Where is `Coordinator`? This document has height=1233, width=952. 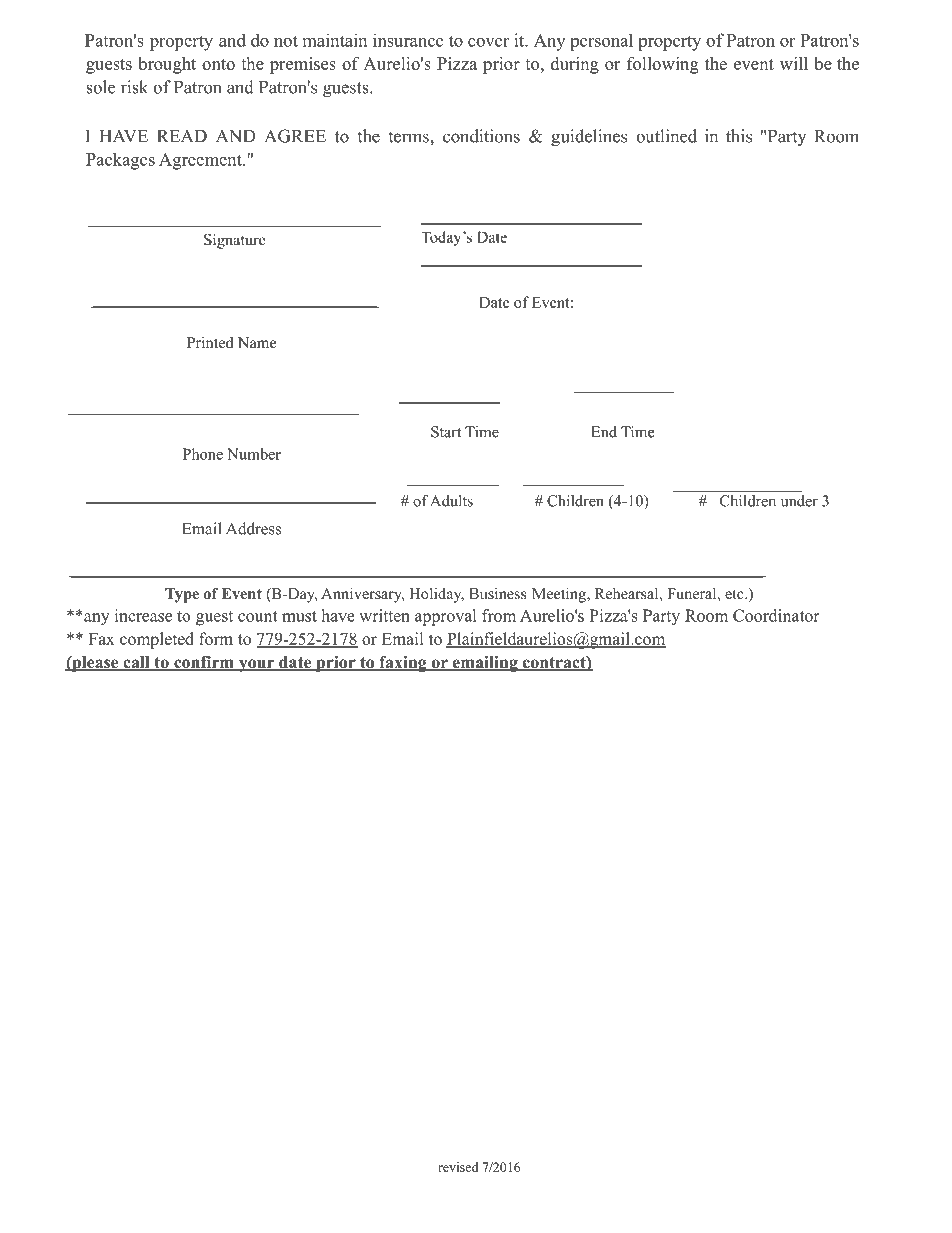
Coordinator is located at coordinates (776, 615).
